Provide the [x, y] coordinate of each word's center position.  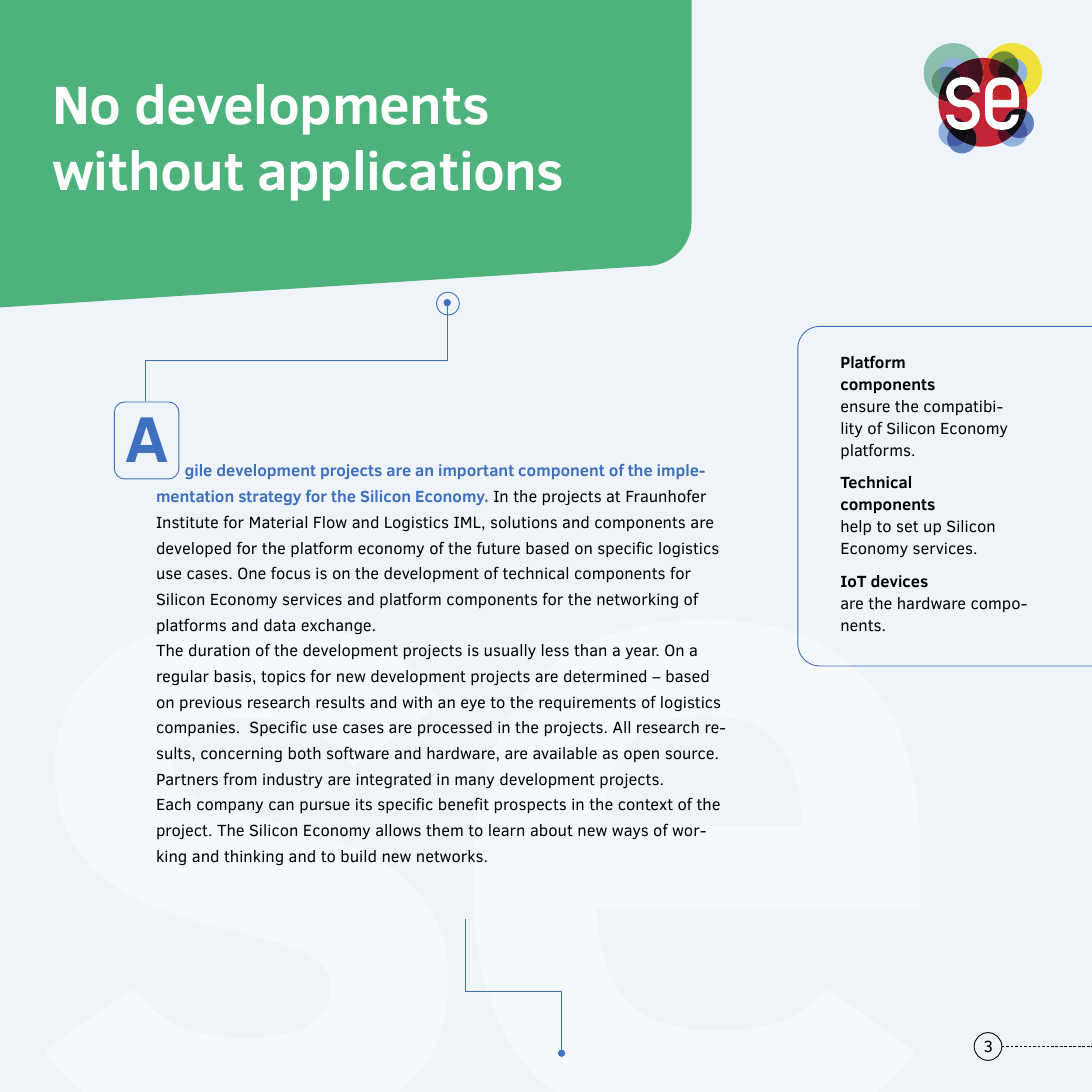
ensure [865, 408]
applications [410, 175]
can [281, 806]
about [552, 830]
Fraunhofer [666, 496]
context [645, 805]
